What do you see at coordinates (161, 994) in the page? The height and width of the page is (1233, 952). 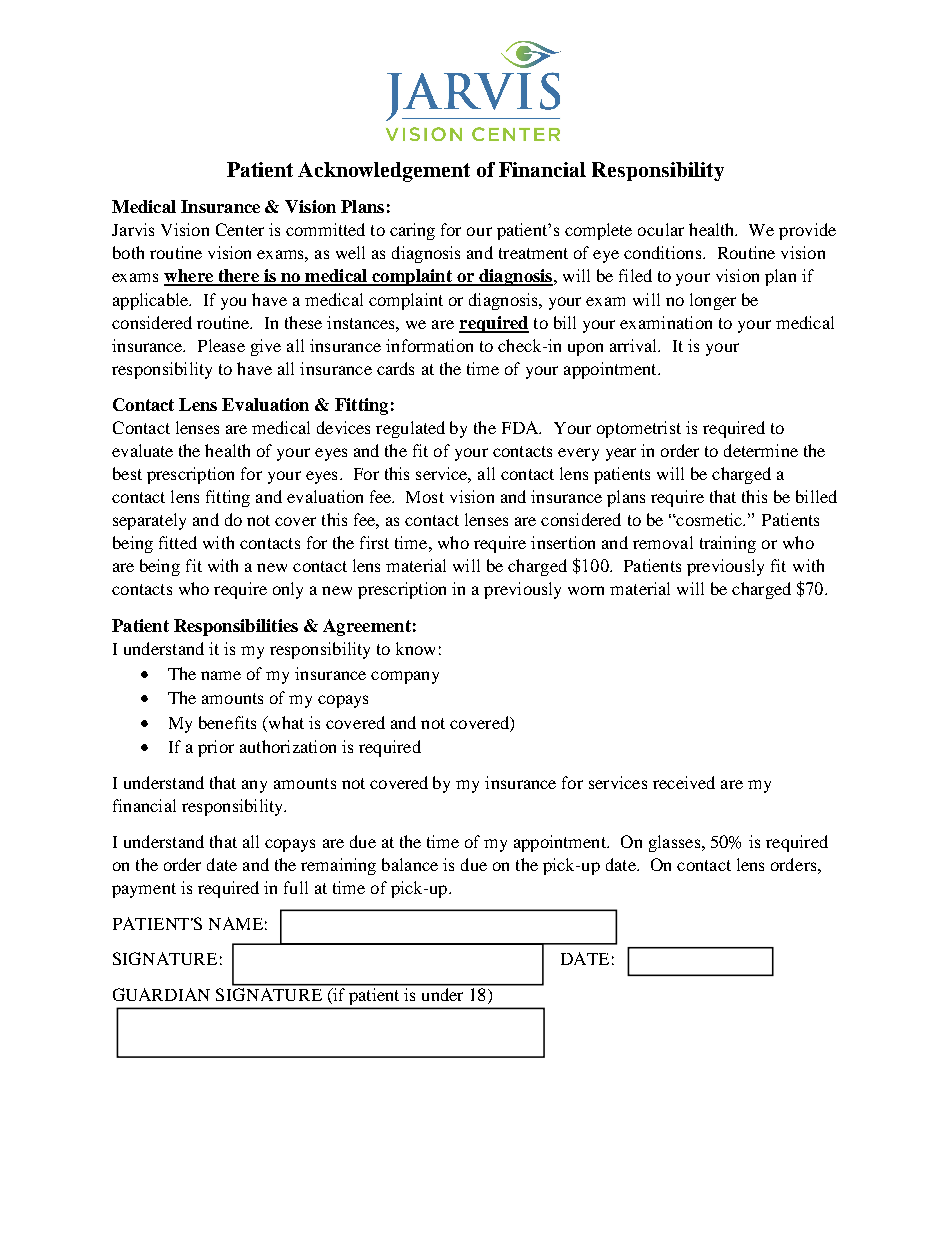 I see `GUARDIAN` at bounding box center [161, 994].
